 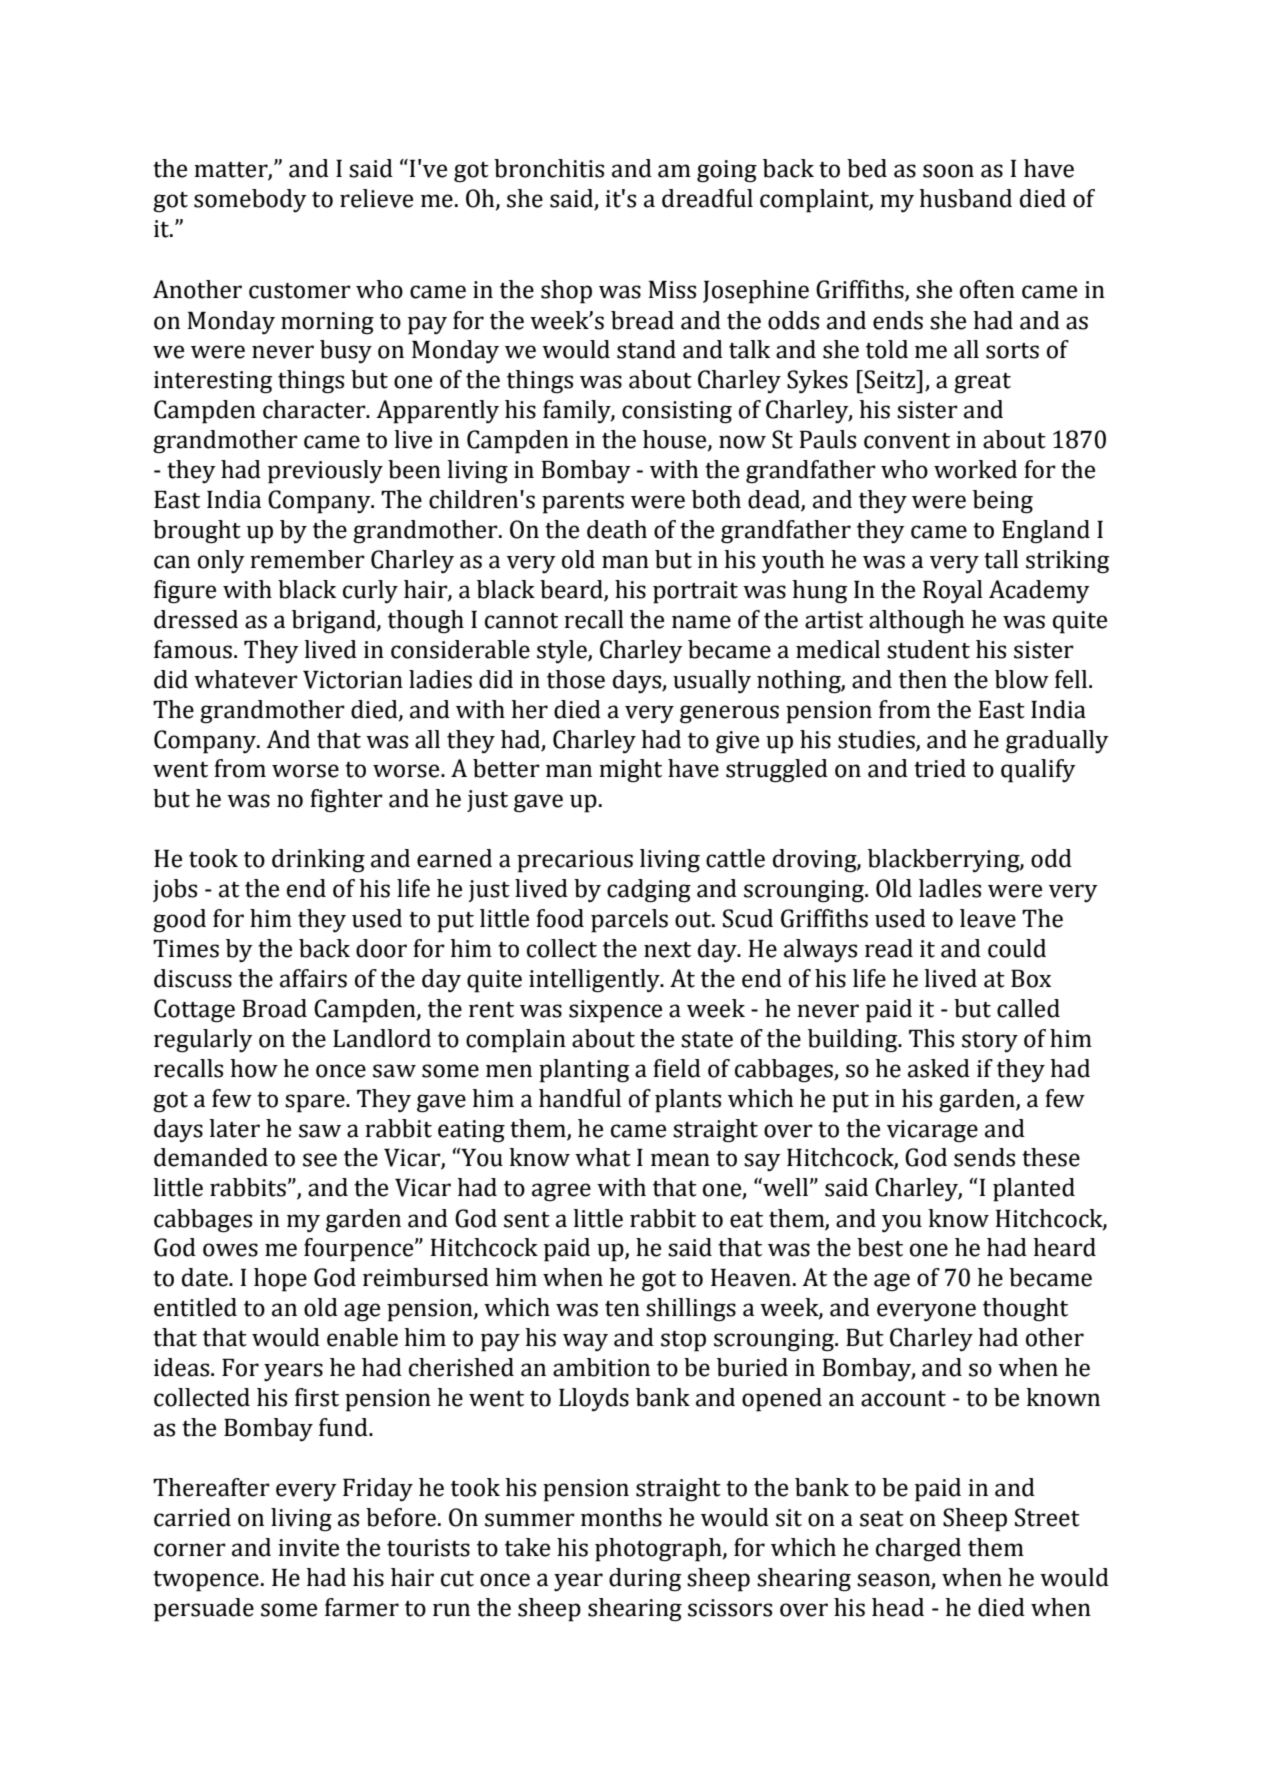 What do you see at coordinates (353, 680) in the screenshot?
I see `Victorian` at bounding box center [353, 680].
